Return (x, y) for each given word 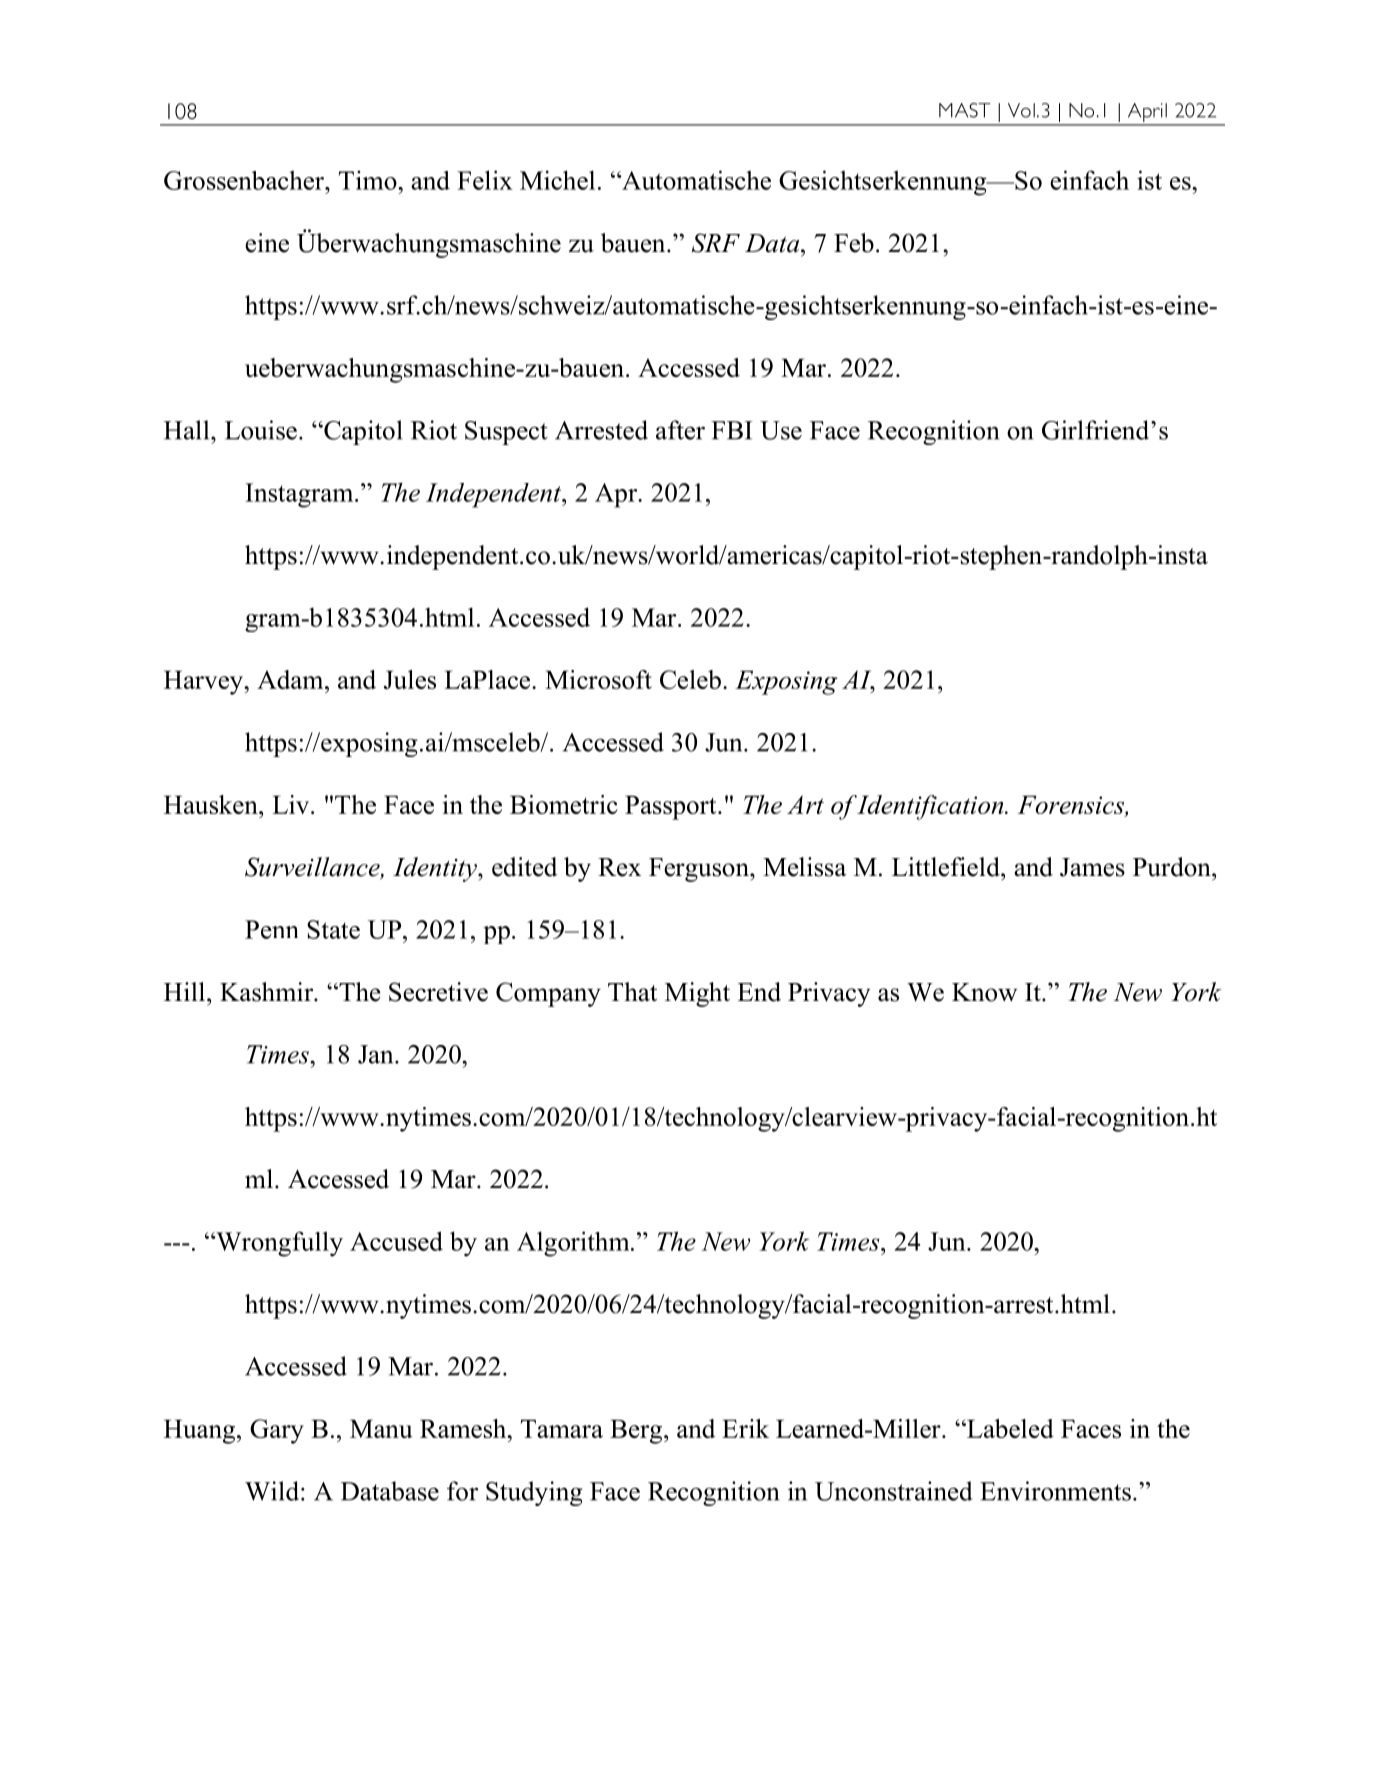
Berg (637, 1431)
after (680, 430)
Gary (277, 1431)
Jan (377, 1054)
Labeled (1009, 1428)
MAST (964, 110)
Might (697, 994)
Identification (931, 807)
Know (984, 992)
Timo (369, 180)
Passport (672, 807)
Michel (557, 180)
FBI (731, 430)
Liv (292, 804)
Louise (261, 430)
